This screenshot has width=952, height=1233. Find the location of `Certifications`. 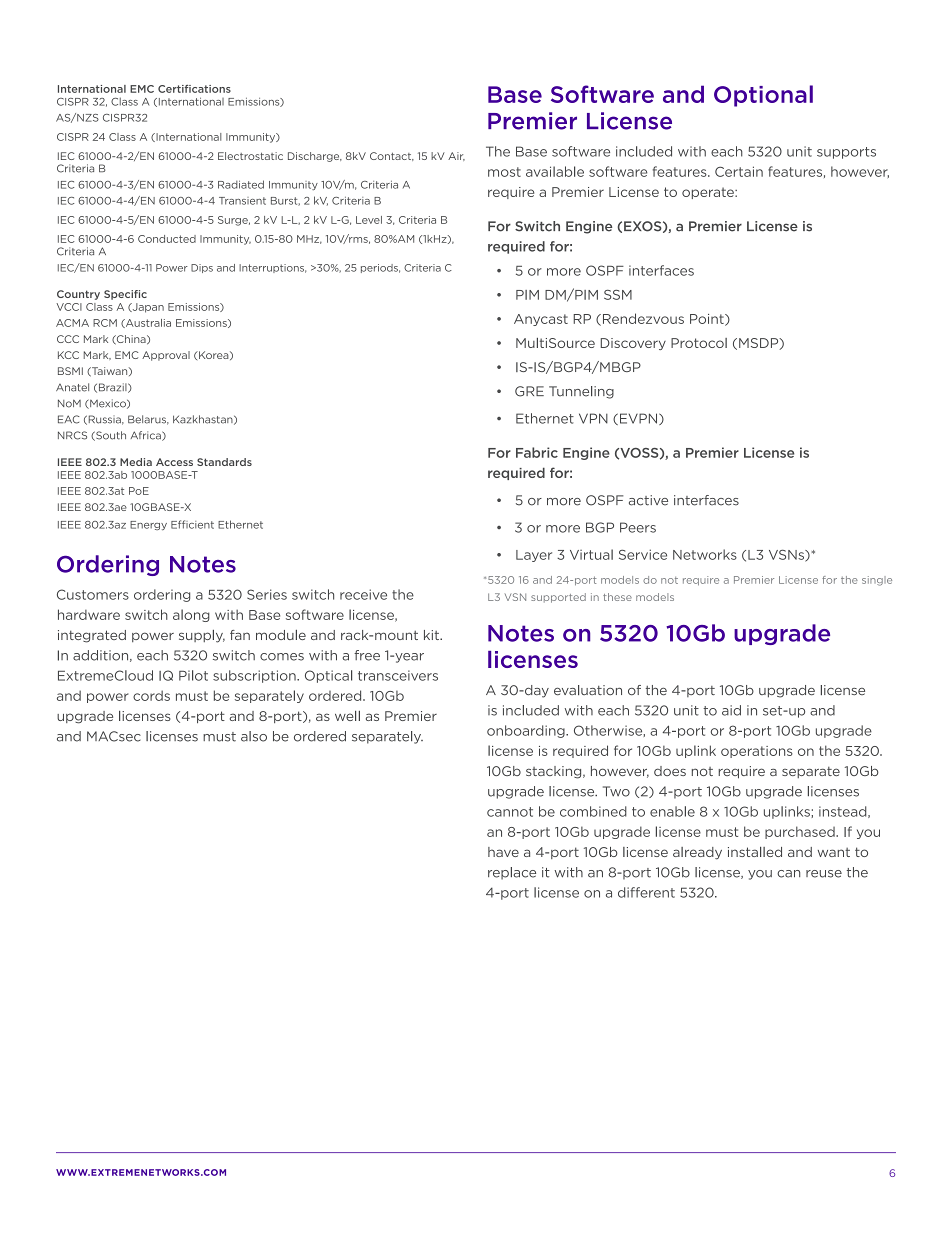

Certifications is located at coordinates (194, 89).
